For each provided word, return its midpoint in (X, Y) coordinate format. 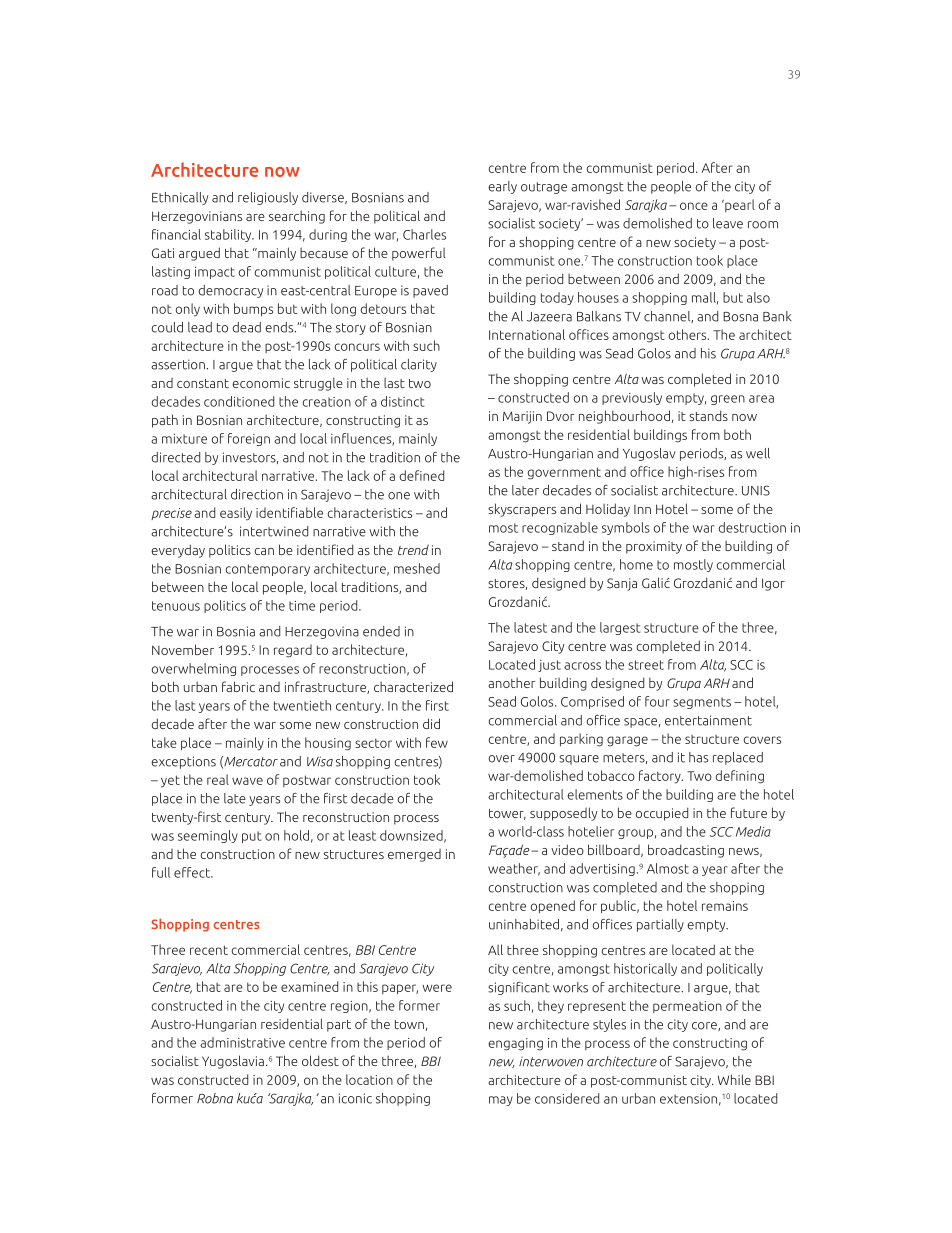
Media (753, 831)
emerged (414, 855)
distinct (402, 401)
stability (229, 235)
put (251, 837)
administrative (242, 1042)
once (694, 206)
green (728, 400)
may (501, 1101)
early (502, 187)
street (646, 665)
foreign (249, 439)
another (512, 682)
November (183, 649)
